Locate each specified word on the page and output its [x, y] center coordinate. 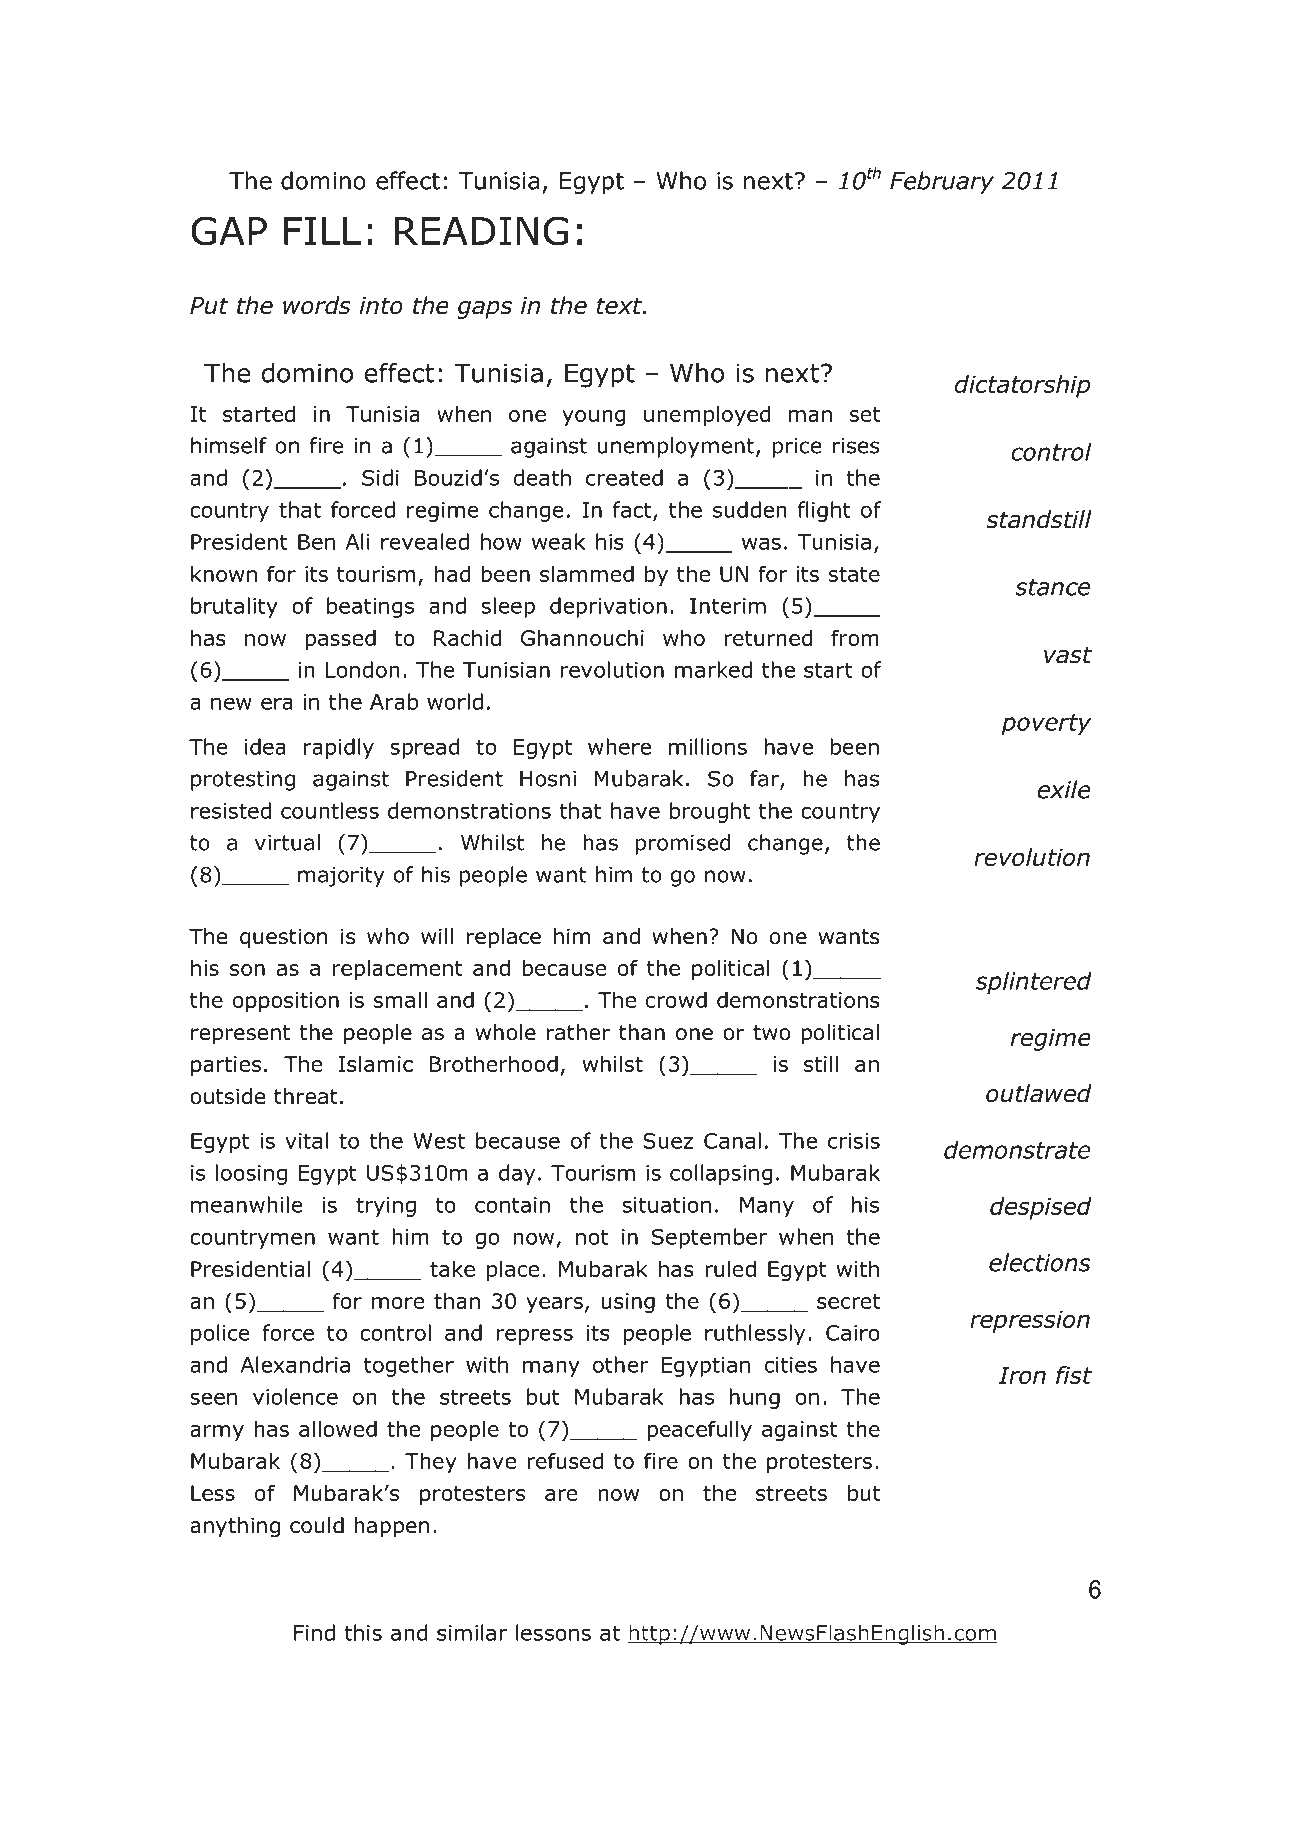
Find [314, 1632]
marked [713, 669]
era [277, 703]
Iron [1022, 1375]
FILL [322, 231]
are [561, 1495]
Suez [668, 1141]
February [942, 182]
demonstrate [1017, 1150]
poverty [1046, 724]
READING [482, 231]
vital [306, 1140]
